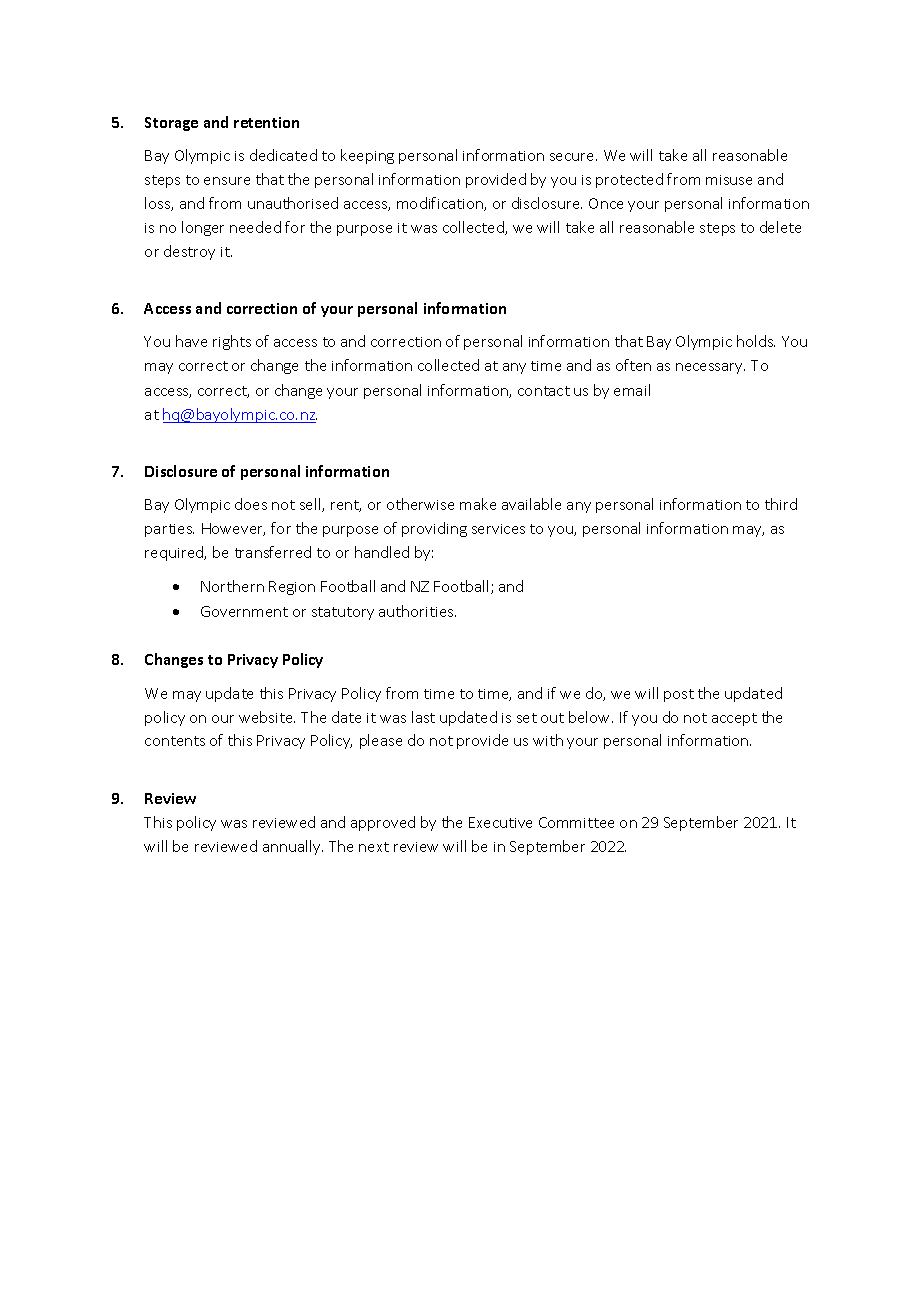 The width and height of the document is (924, 1308). What do you see at coordinates (441, 204) in the document?
I see `modification` at bounding box center [441, 204].
